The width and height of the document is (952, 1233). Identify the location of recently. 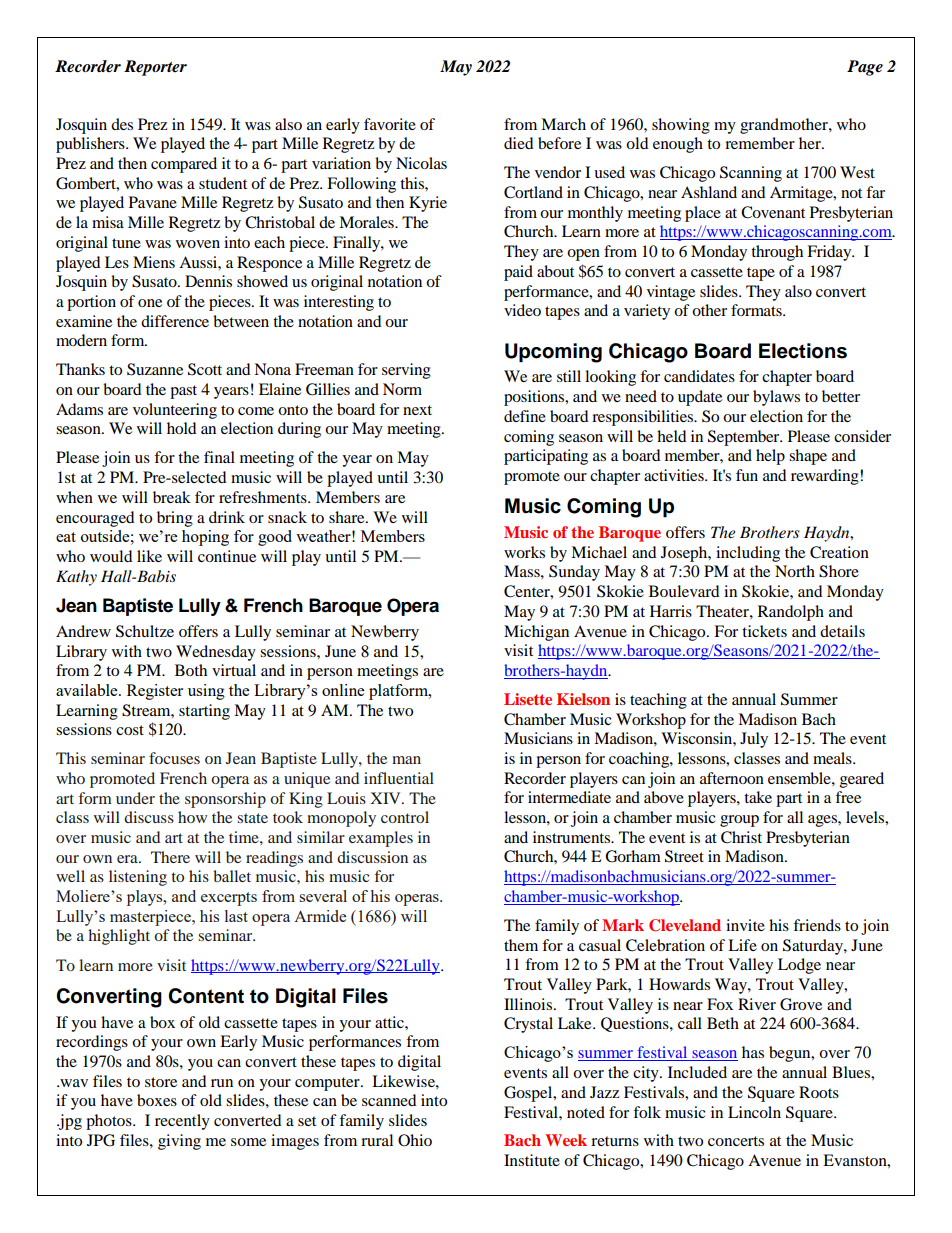
(182, 1122).
